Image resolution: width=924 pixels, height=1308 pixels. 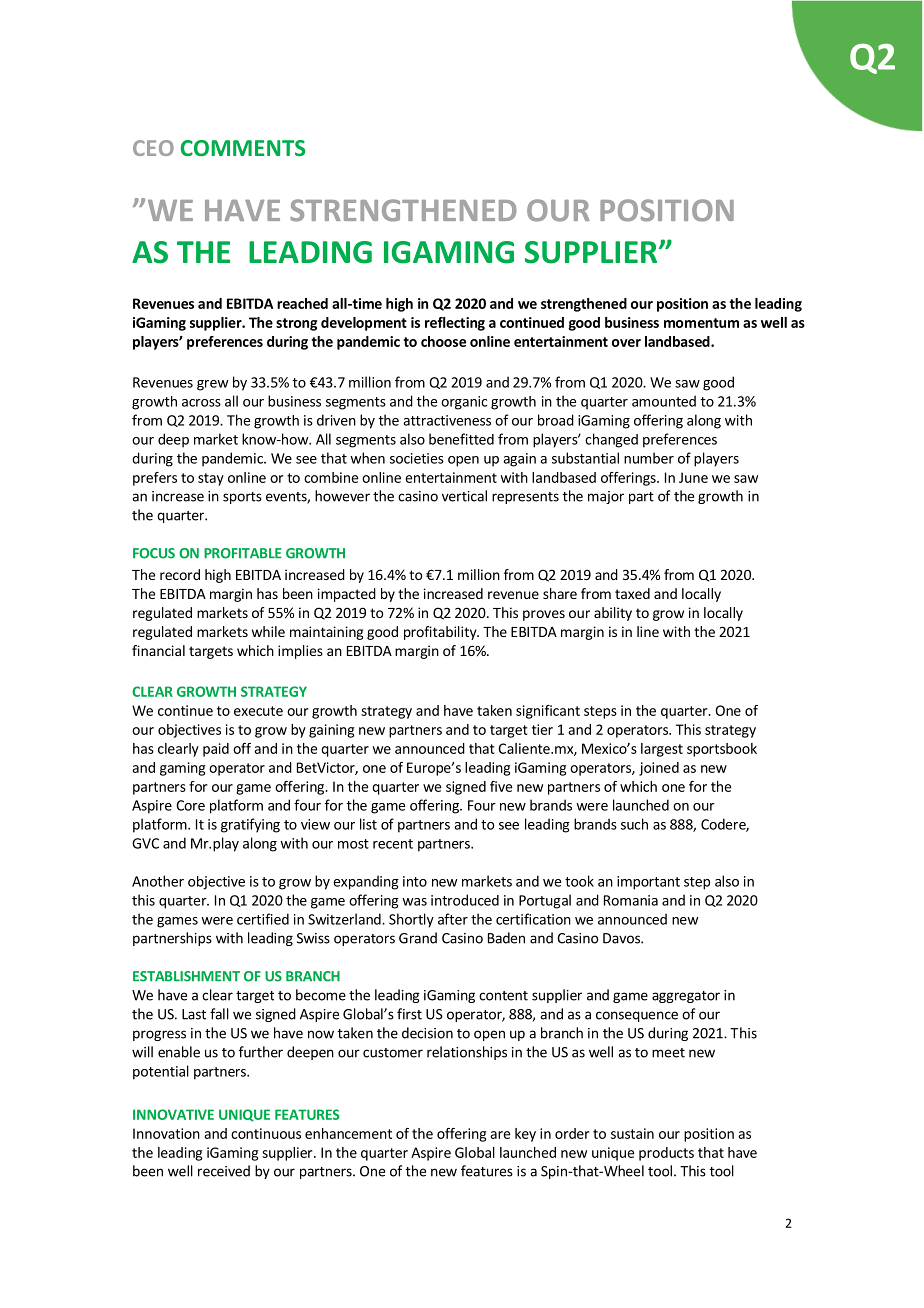 I want to click on over, so click(x=626, y=343).
